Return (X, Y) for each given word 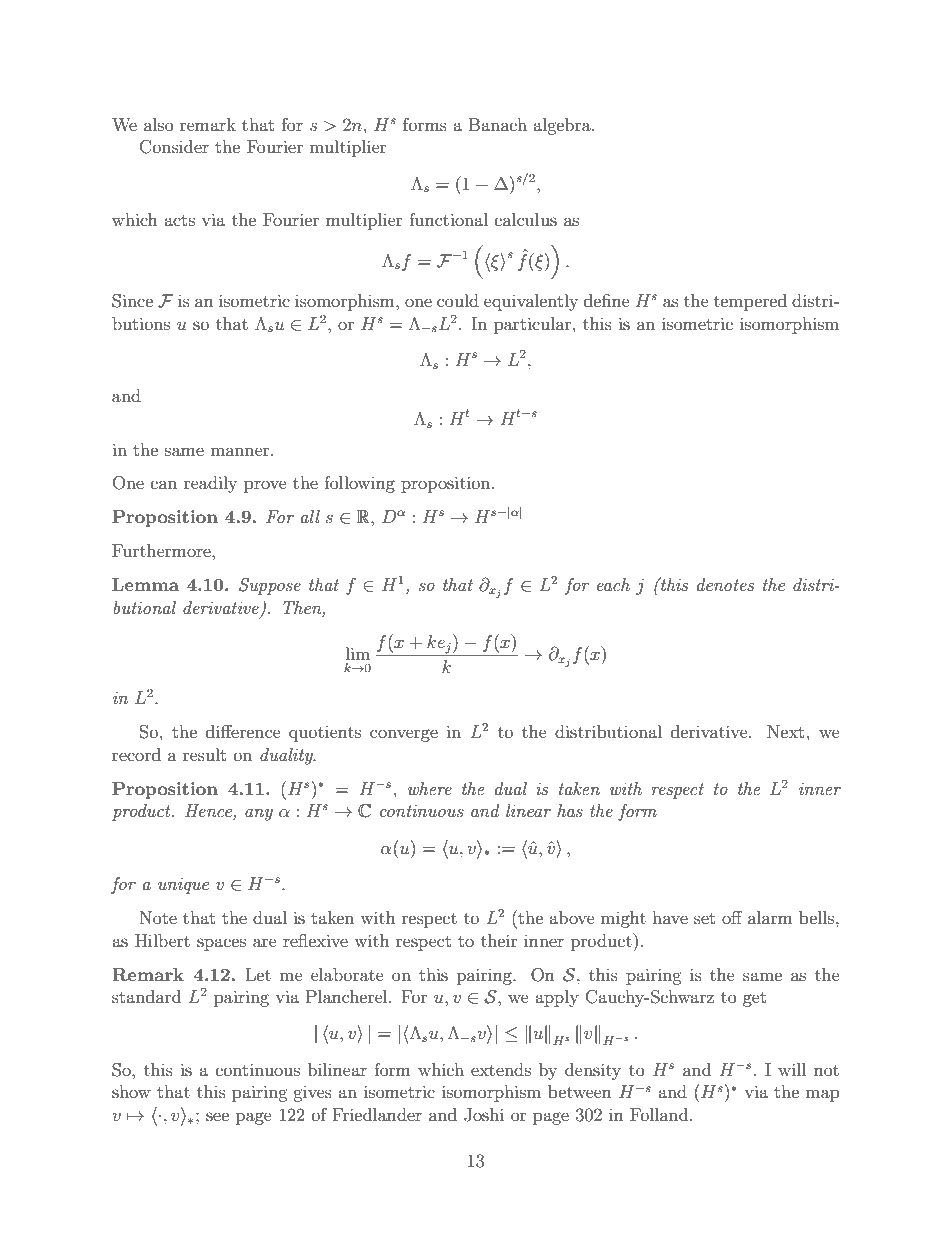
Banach (498, 124)
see (217, 1116)
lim (357, 653)
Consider (174, 147)
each (613, 584)
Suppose (270, 586)
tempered (750, 302)
